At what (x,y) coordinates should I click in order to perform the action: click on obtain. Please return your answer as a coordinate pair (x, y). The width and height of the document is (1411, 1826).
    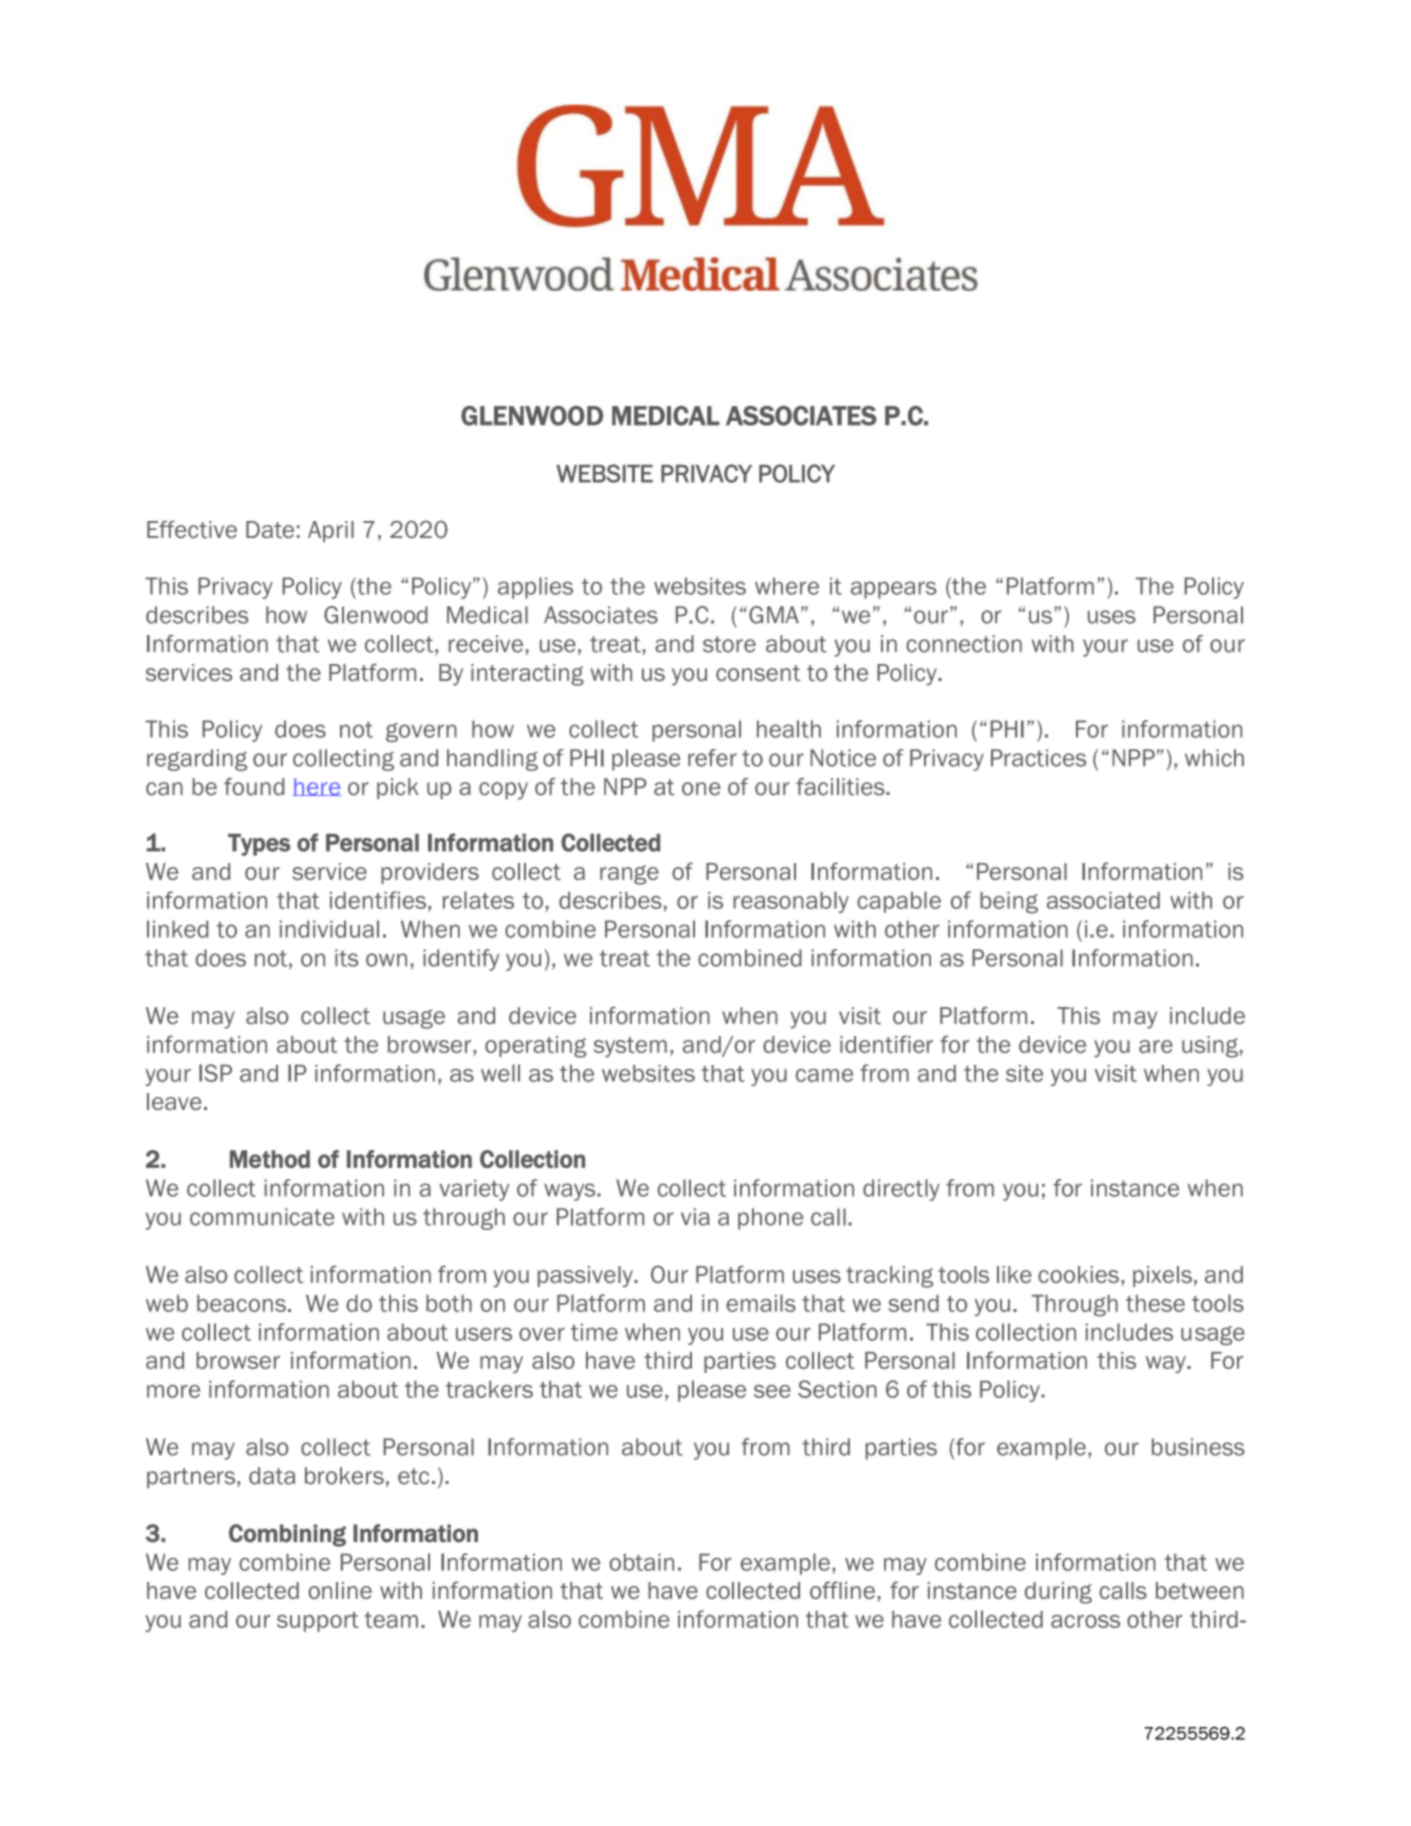
    Looking at the image, I should click on (641, 1562).
